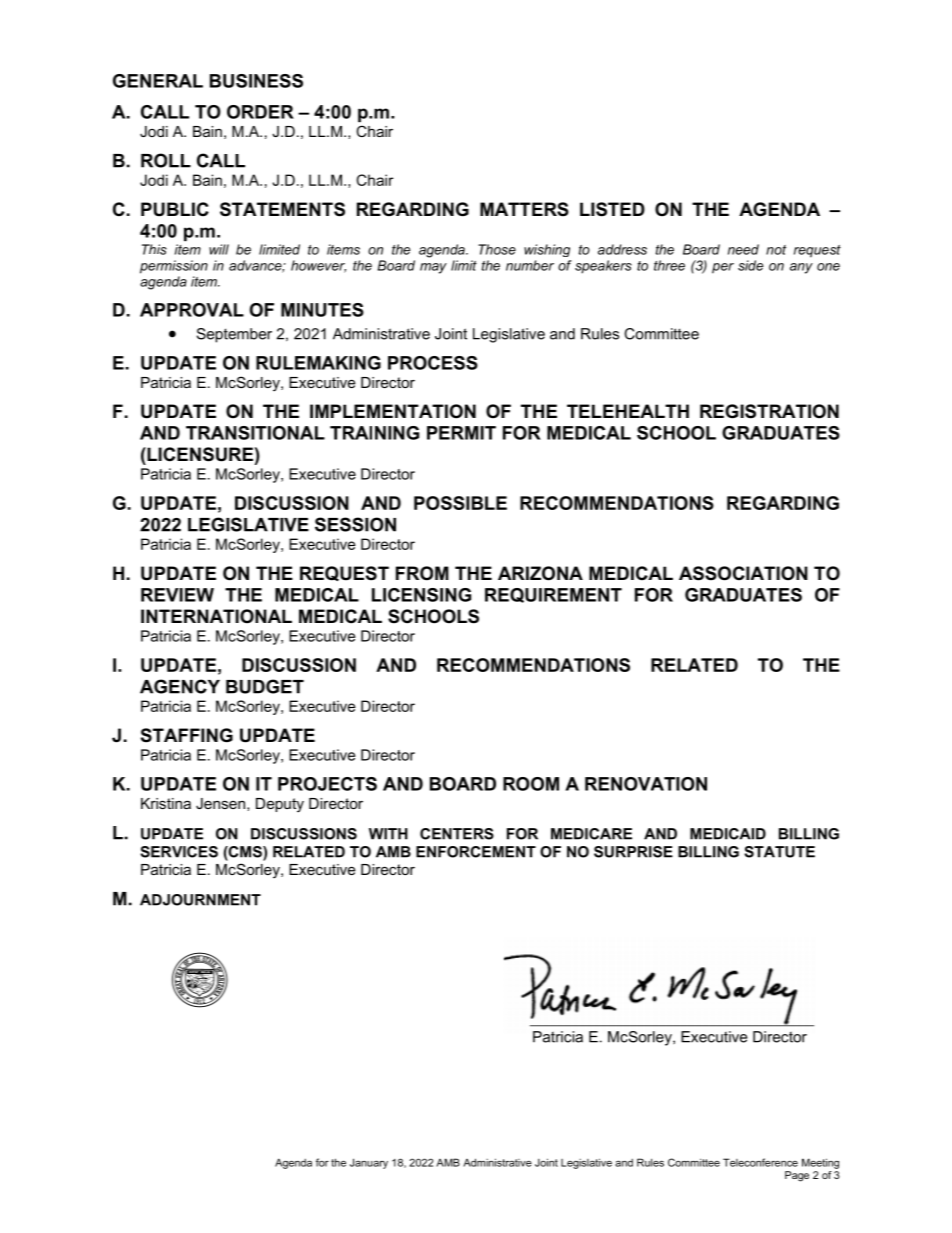 This screenshot has height=1233, width=952. Describe the element at coordinates (743, 573) in the screenshot. I see `ASSOCIATION` at that location.
